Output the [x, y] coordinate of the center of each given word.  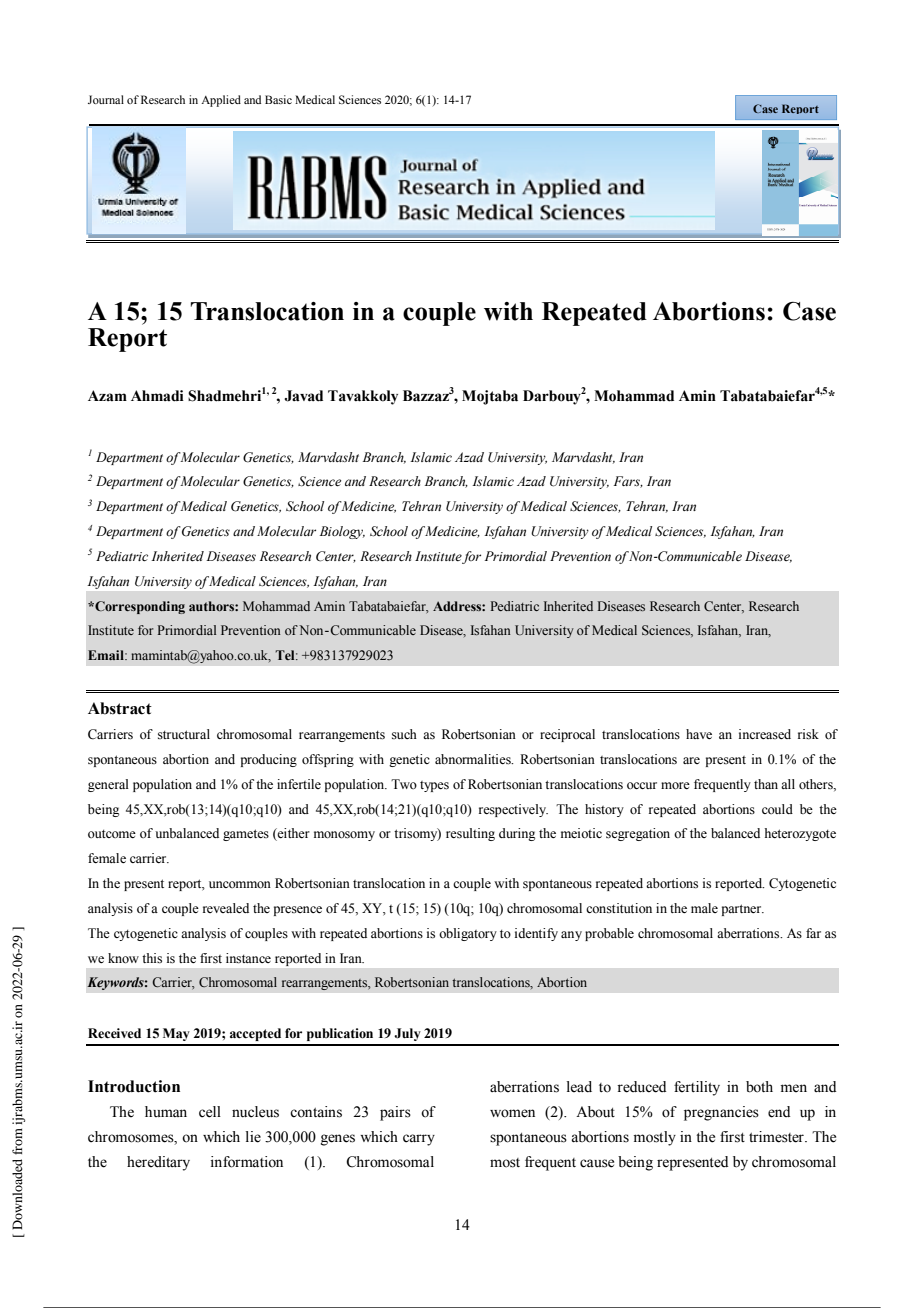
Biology [342, 532]
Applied [221, 101]
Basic [278, 99]
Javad [303, 396]
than [766, 784]
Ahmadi [157, 396]
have [699, 734]
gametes [246, 835]
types [434, 786]
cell [210, 1112]
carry [419, 1140]
